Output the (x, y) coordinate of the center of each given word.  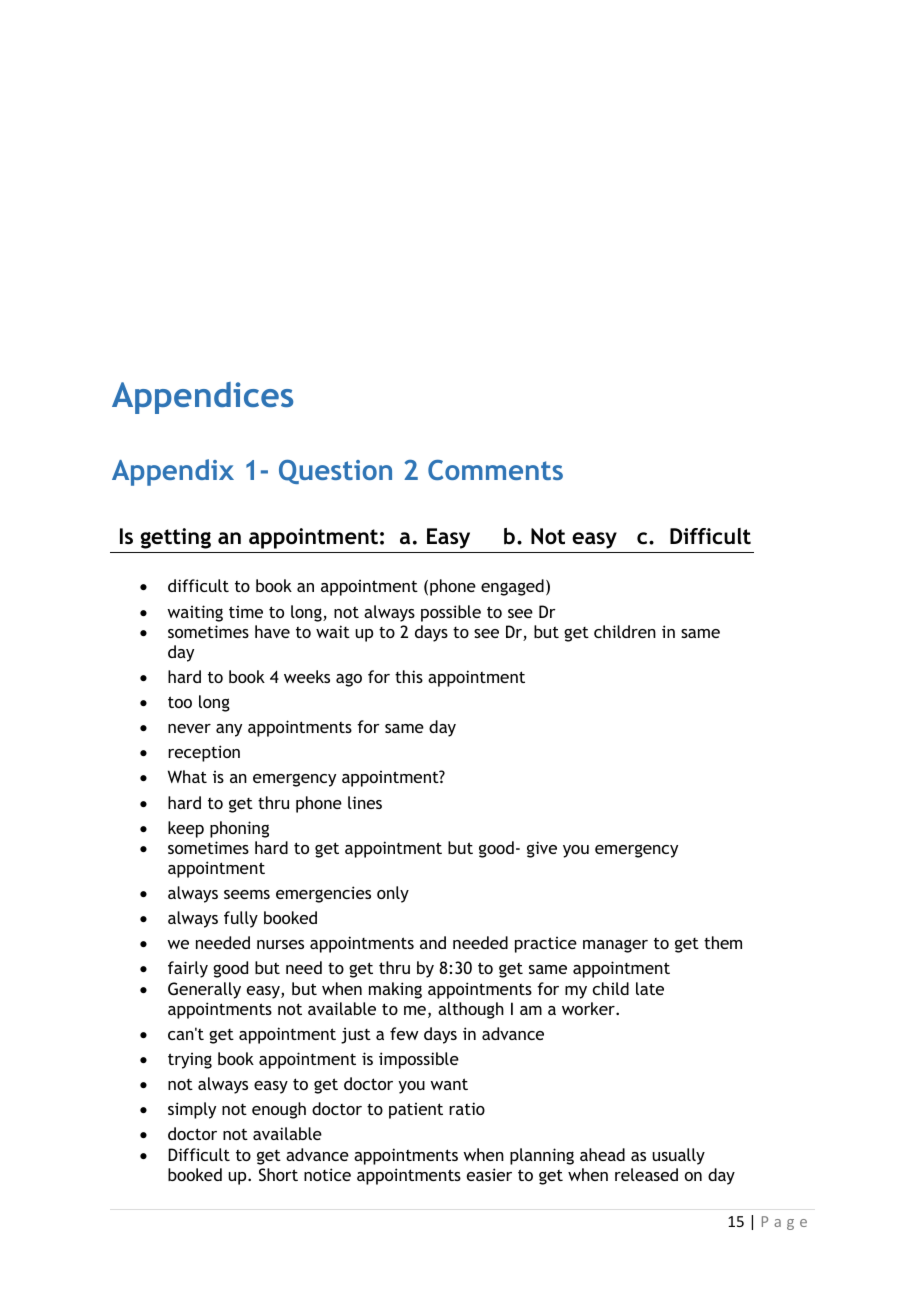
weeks (307, 676)
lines (365, 802)
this (409, 676)
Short (278, 1174)
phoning (239, 829)
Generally (204, 990)
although (471, 1010)
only (393, 894)
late (650, 988)
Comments (495, 470)
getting (175, 538)
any (229, 730)
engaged (512, 587)
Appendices (202, 398)
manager (615, 946)
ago (349, 680)
